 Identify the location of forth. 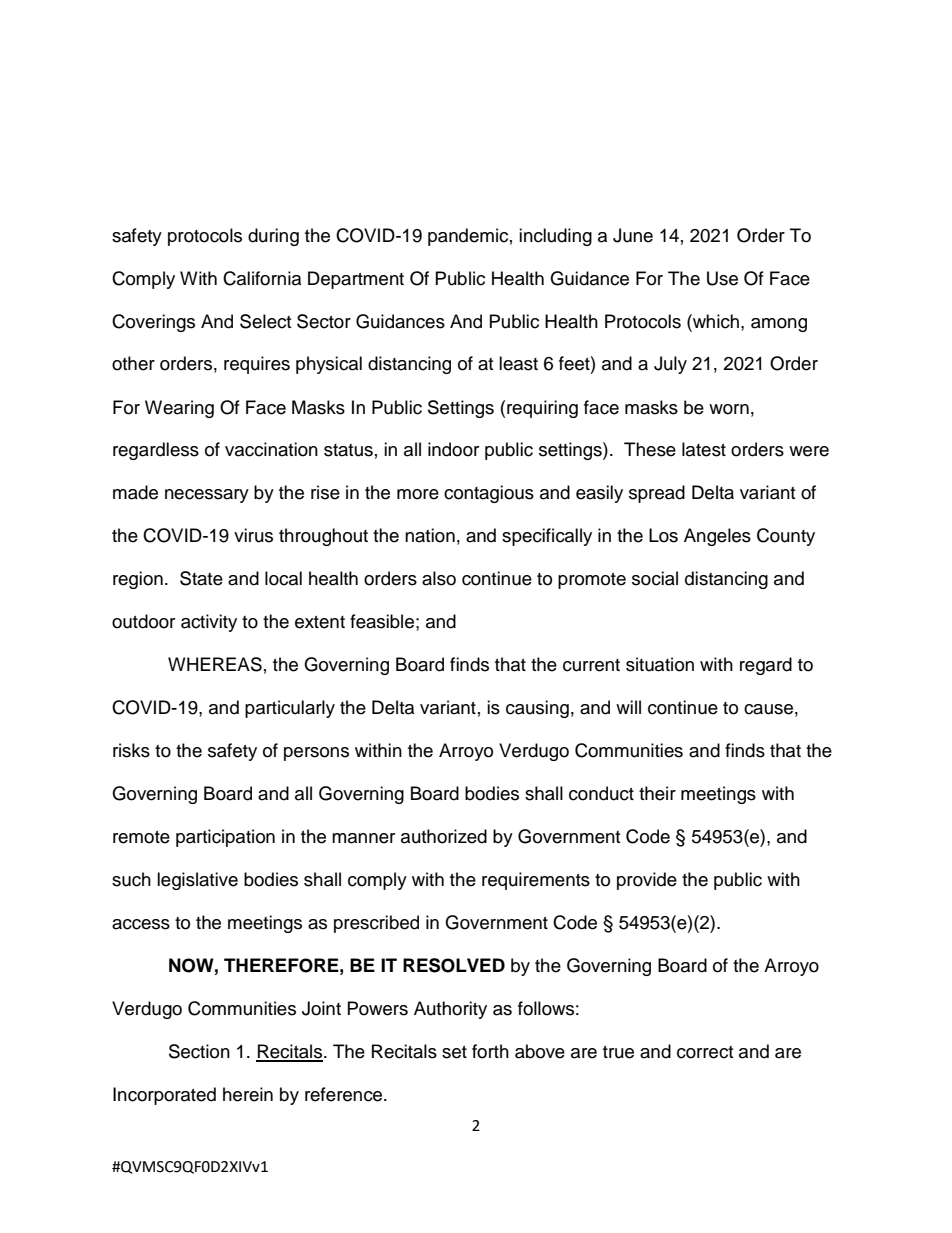
(490, 1051).
